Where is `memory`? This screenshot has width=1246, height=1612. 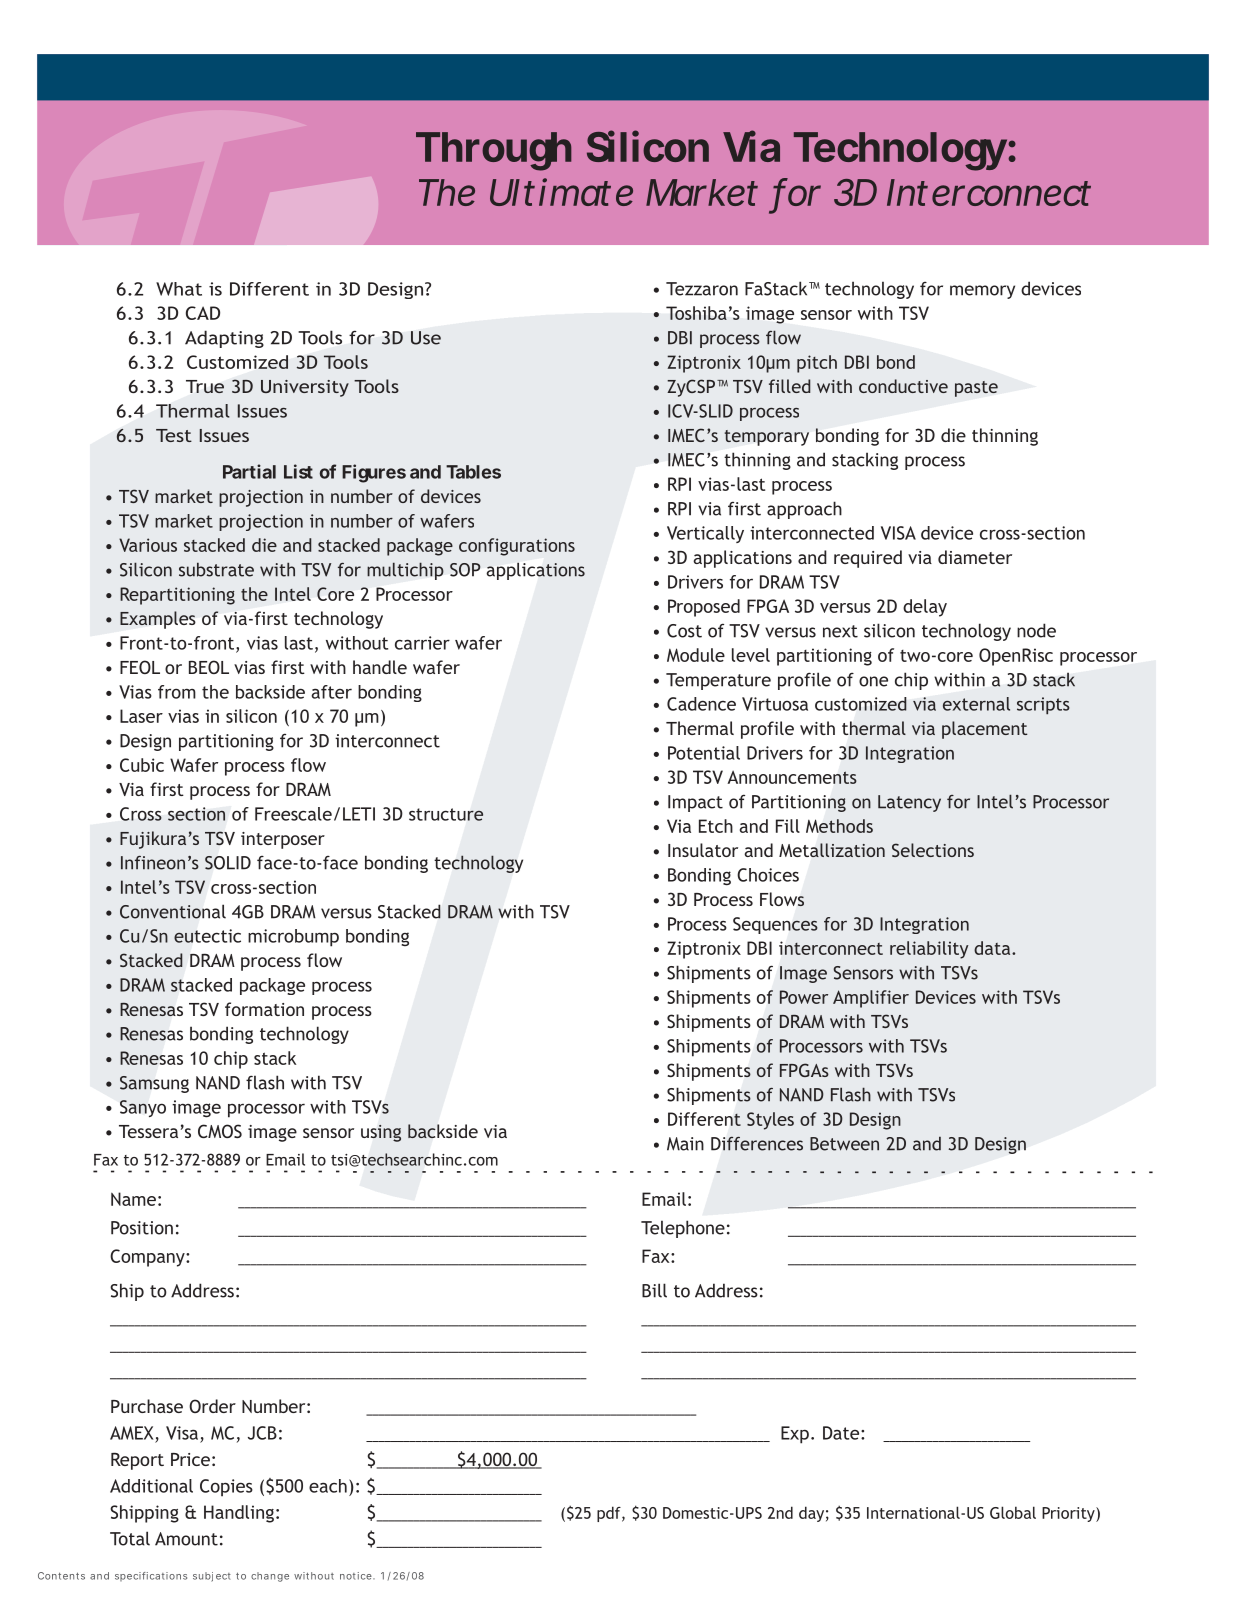 memory is located at coordinates (982, 292).
